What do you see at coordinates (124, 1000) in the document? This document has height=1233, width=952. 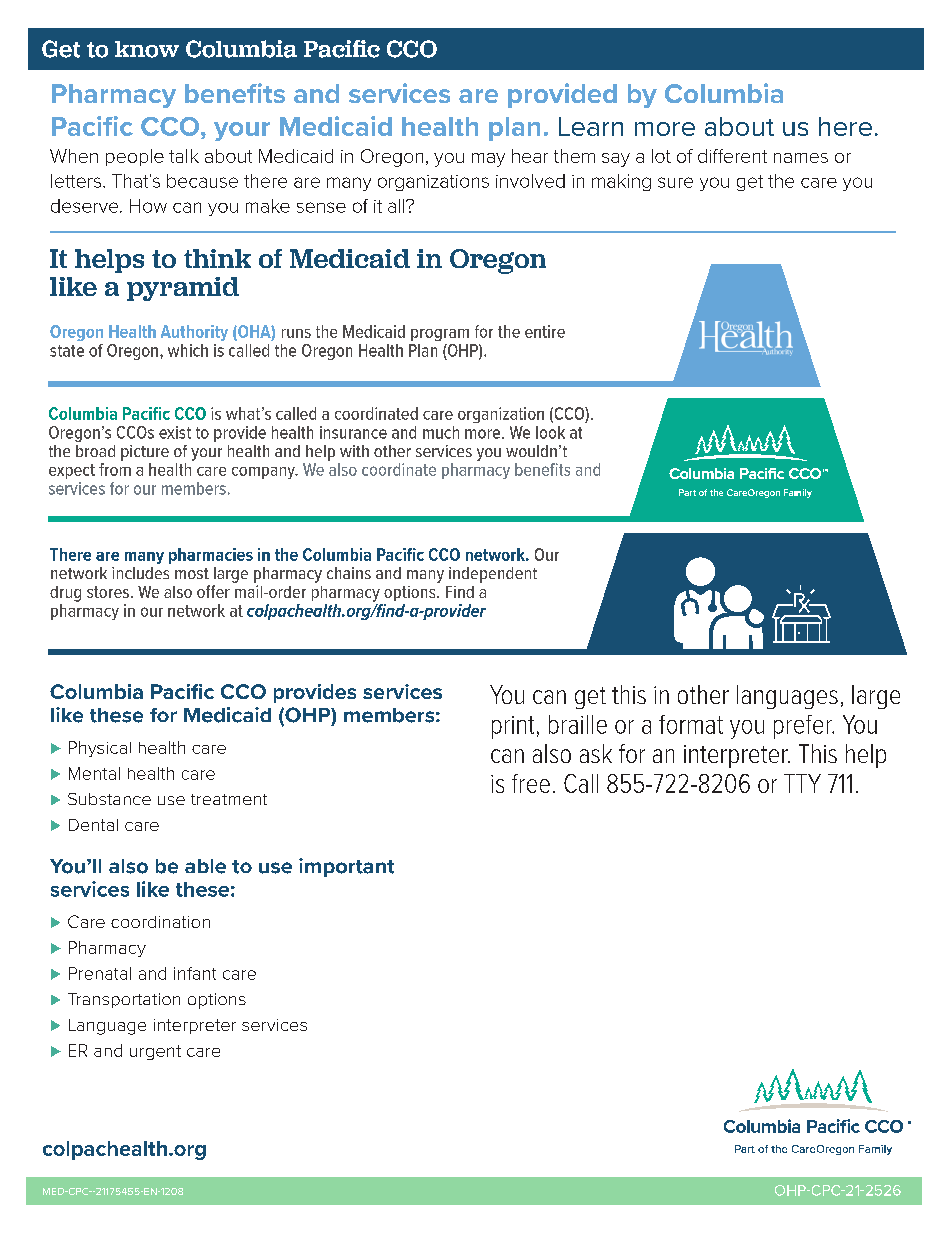 I see `Transportation` at bounding box center [124, 1000].
